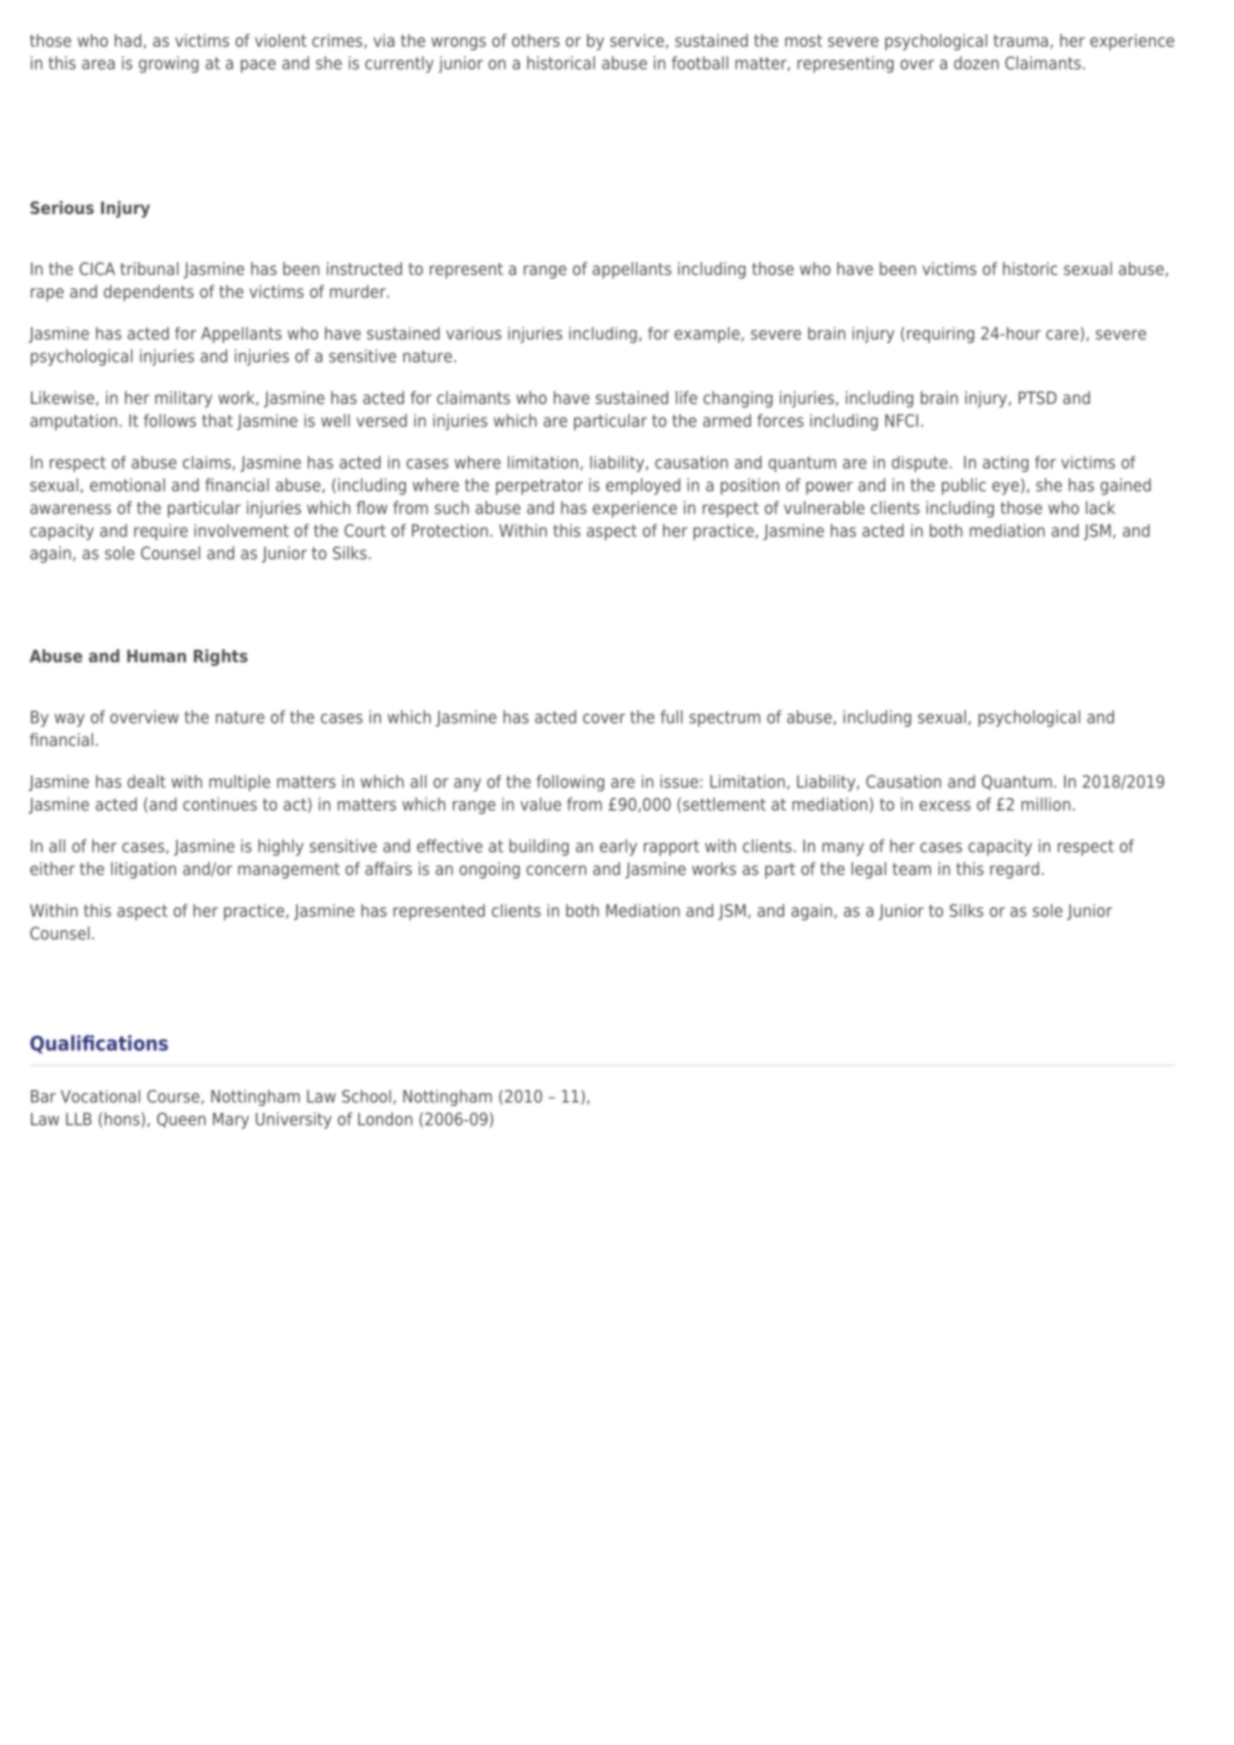  I want to click on team, so click(911, 869).
